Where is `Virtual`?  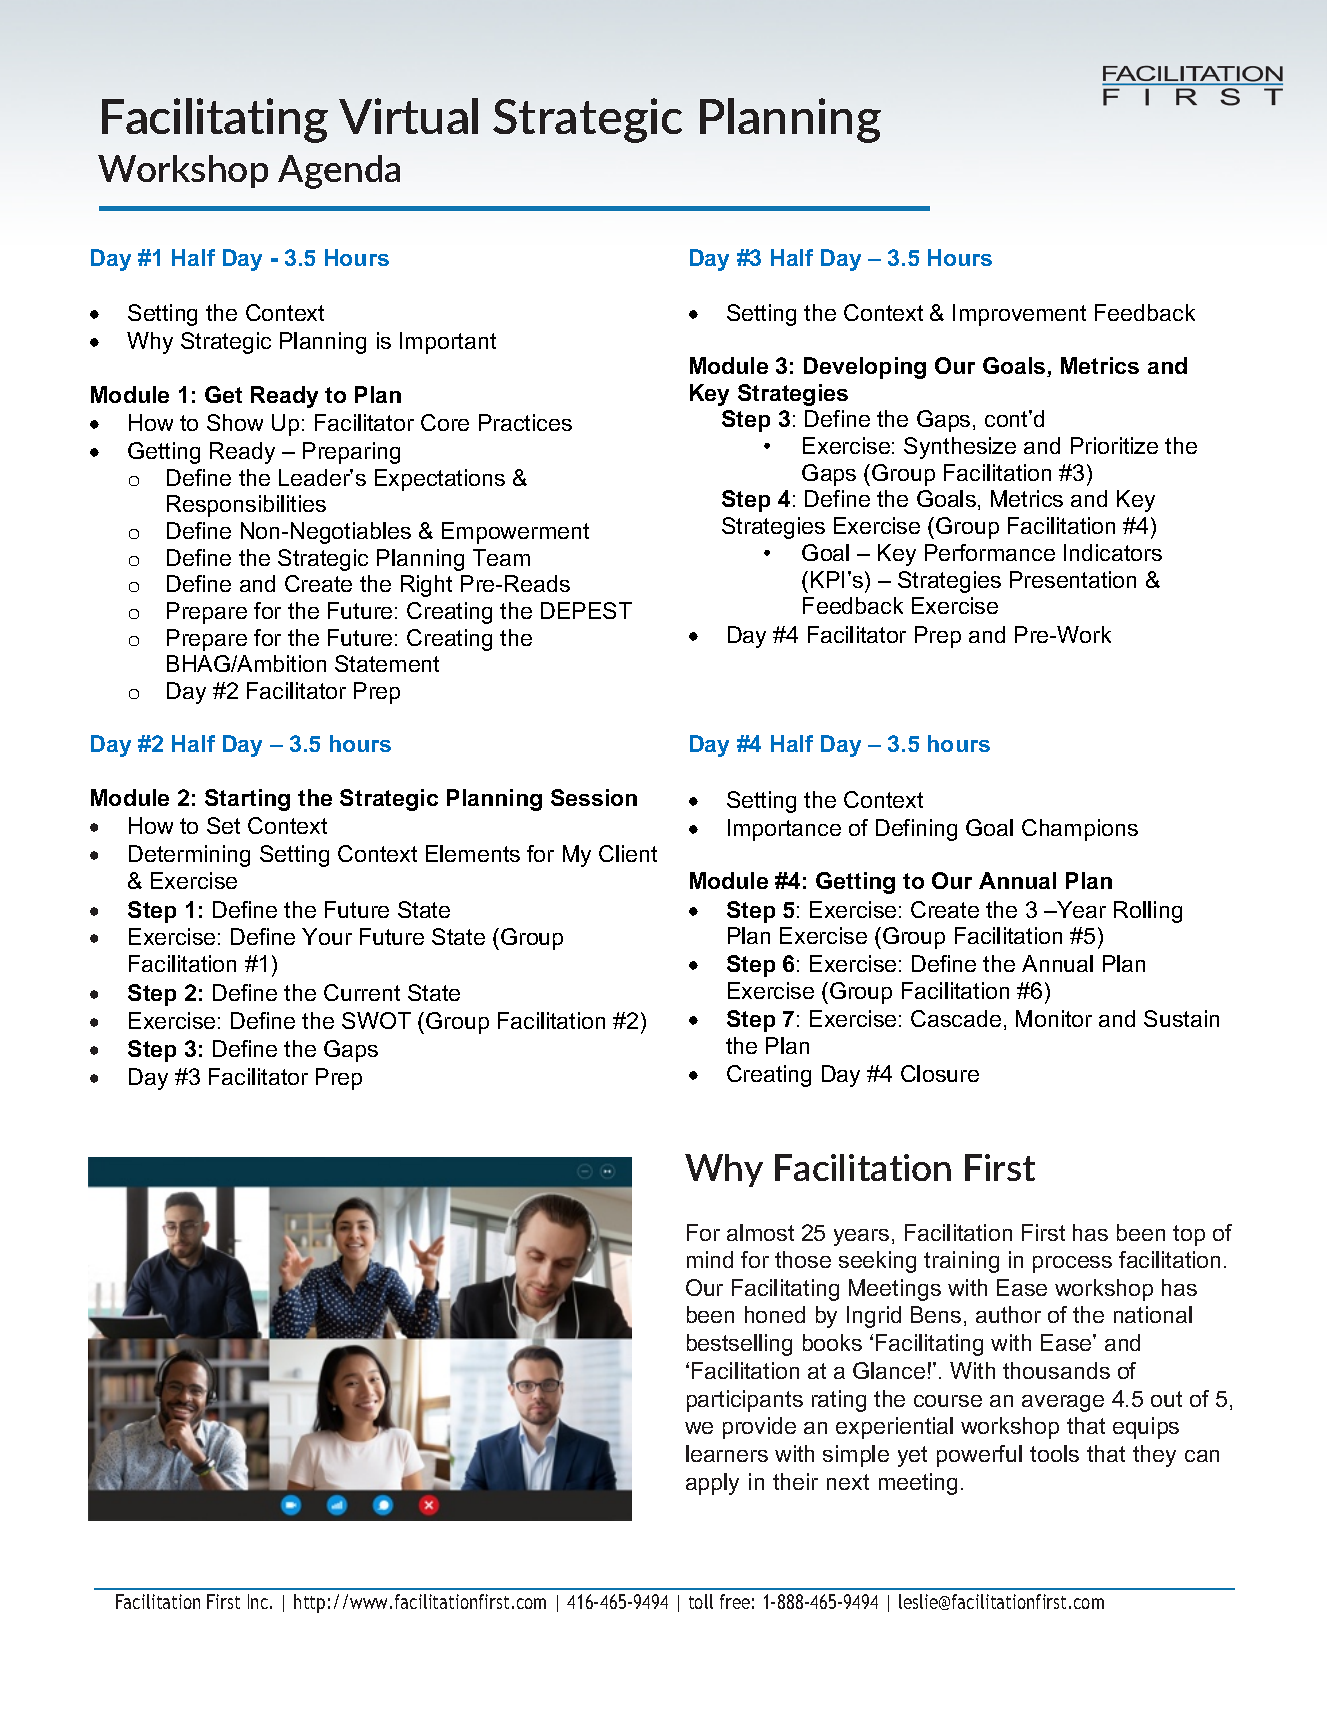
Virtual is located at coordinates (408, 116).
